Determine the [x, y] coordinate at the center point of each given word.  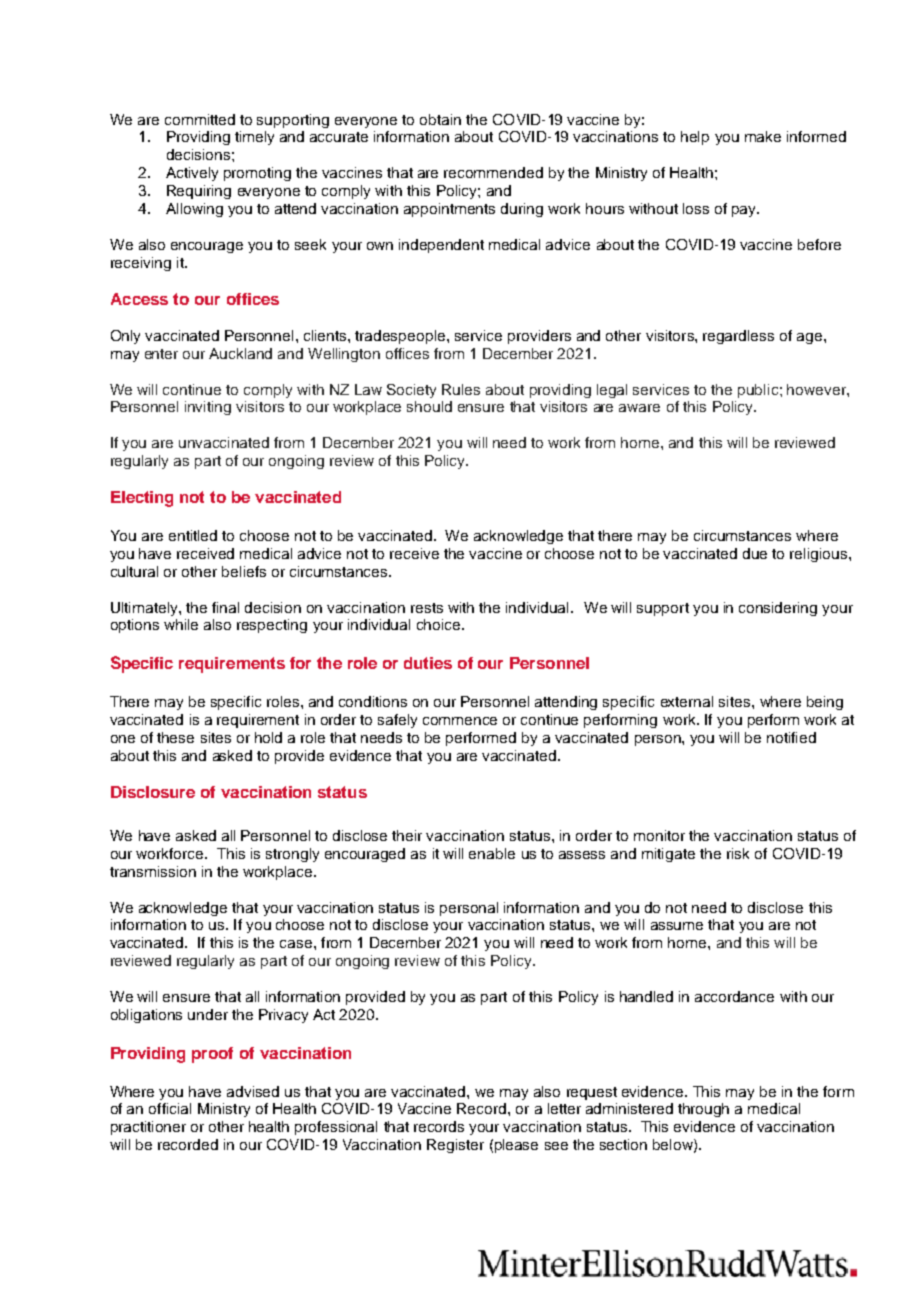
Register [455, 1146]
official [170, 1108]
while [181, 624]
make [763, 136]
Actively [192, 174]
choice [440, 624]
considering [778, 609]
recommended [493, 172]
